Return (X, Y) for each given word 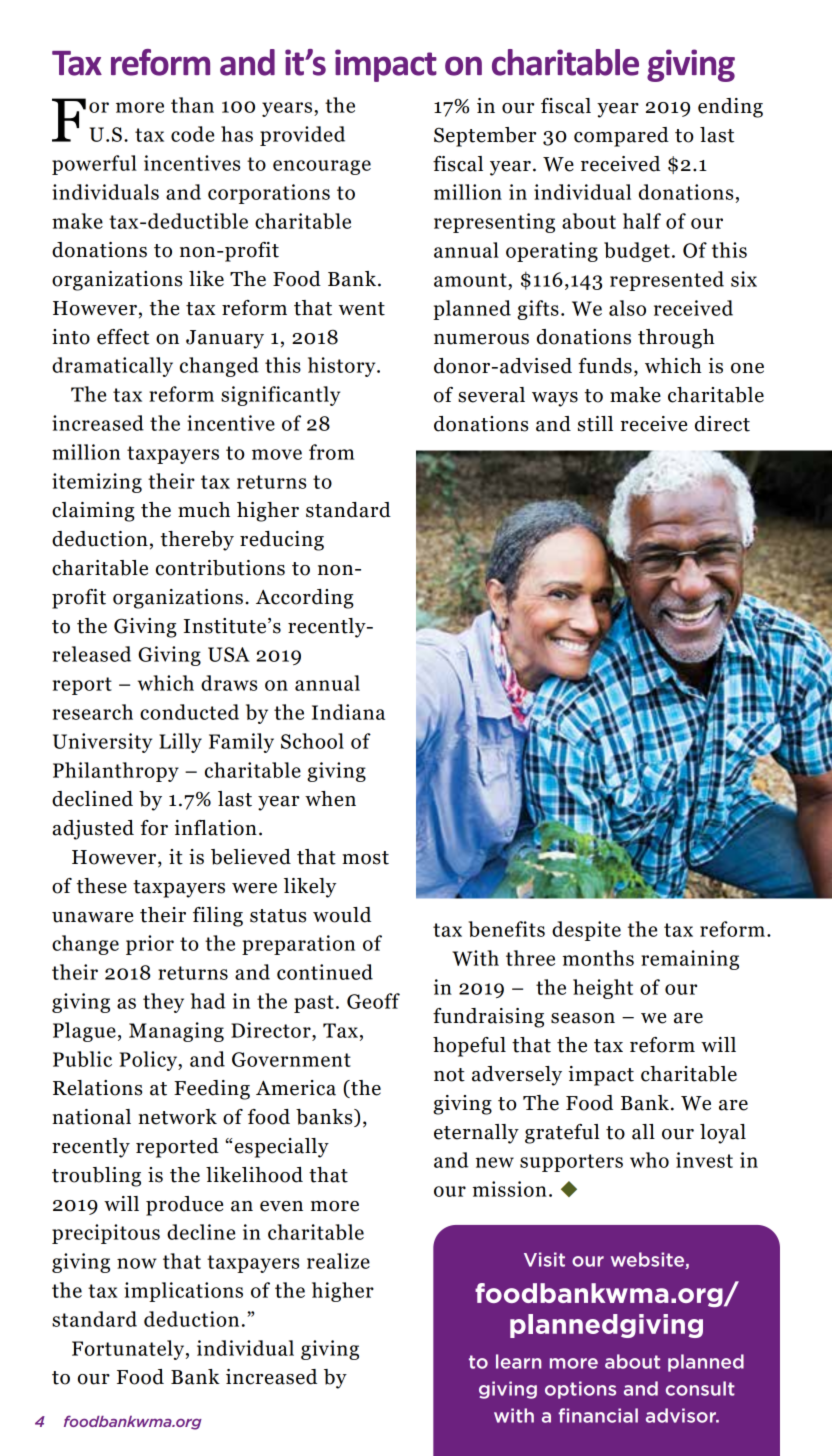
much (204, 510)
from (332, 452)
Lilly (180, 743)
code (192, 134)
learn (518, 1361)
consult (700, 1388)
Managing (176, 1032)
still (595, 424)
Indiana (348, 712)
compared (621, 137)
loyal (723, 1134)
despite (586, 931)
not (449, 1075)
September (485, 137)
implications (183, 1292)
